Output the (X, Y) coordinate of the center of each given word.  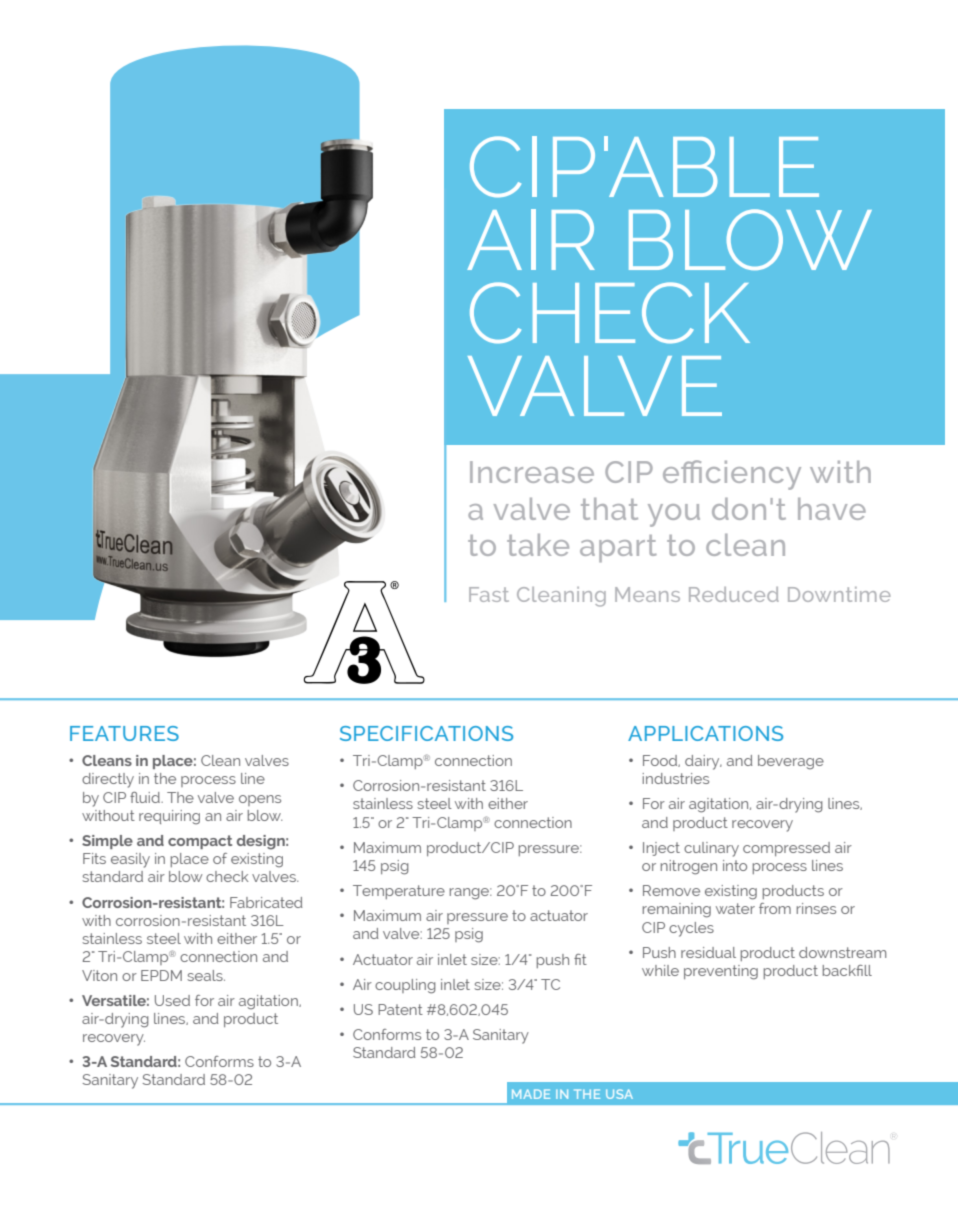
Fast (489, 594)
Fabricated (266, 902)
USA (619, 1094)
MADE (531, 1094)
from (775, 908)
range (471, 894)
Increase (532, 472)
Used (172, 1000)
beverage (791, 762)
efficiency (732, 475)
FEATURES (124, 733)
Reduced (734, 594)
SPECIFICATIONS (426, 733)
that (609, 509)
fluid (146, 797)
